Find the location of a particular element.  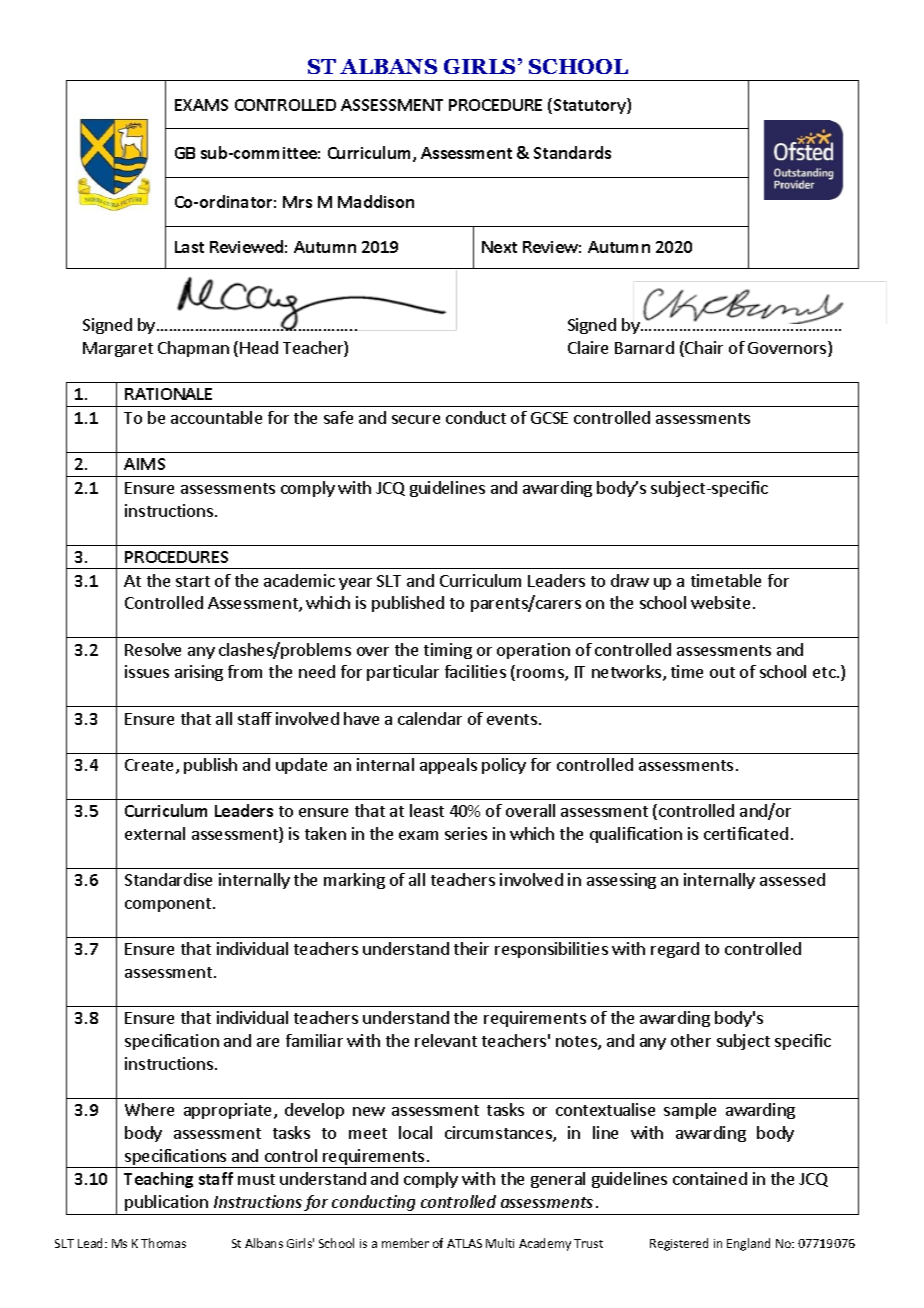

RATIONALE is located at coordinates (168, 394).
